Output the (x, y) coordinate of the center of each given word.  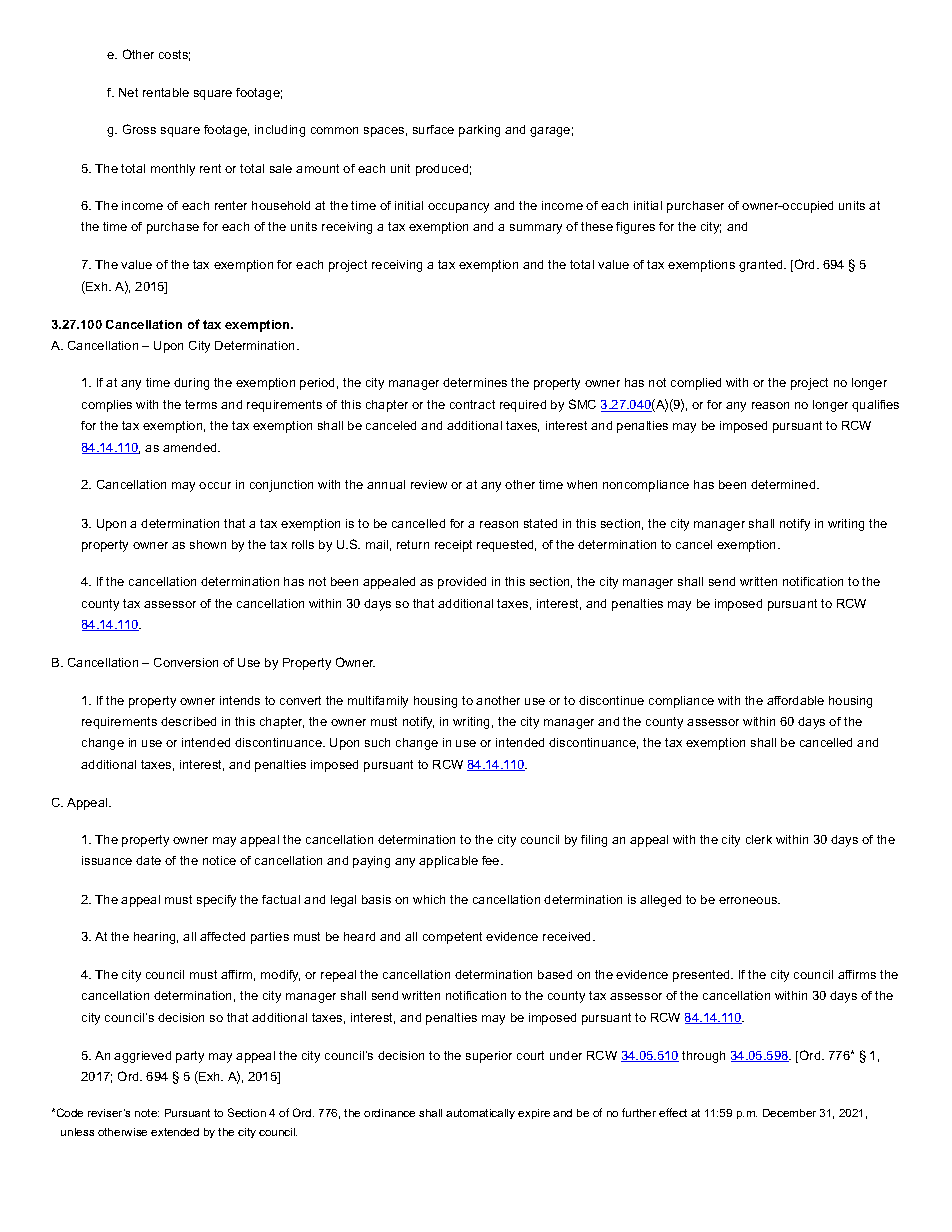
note (147, 1113)
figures (635, 228)
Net (128, 92)
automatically (480, 1114)
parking (479, 131)
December (789, 1113)
